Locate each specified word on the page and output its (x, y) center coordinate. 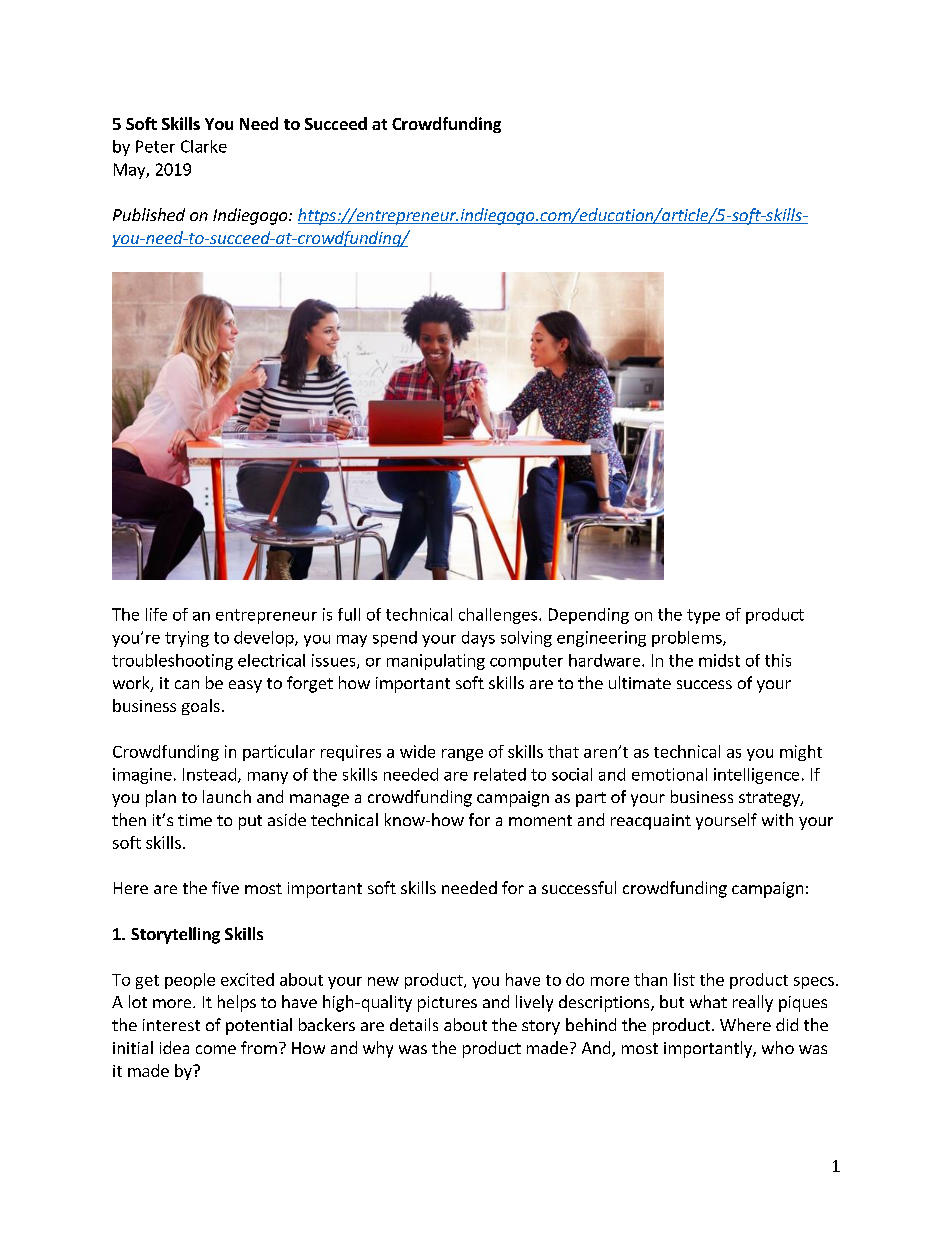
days (478, 639)
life (156, 614)
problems (688, 639)
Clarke (204, 146)
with (777, 819)
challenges (498, 616)
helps (237, 1003)
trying (187, 639)
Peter (155, 146)
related (500, 774)
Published (149, 214)
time (195, 820)
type (703, 616)
